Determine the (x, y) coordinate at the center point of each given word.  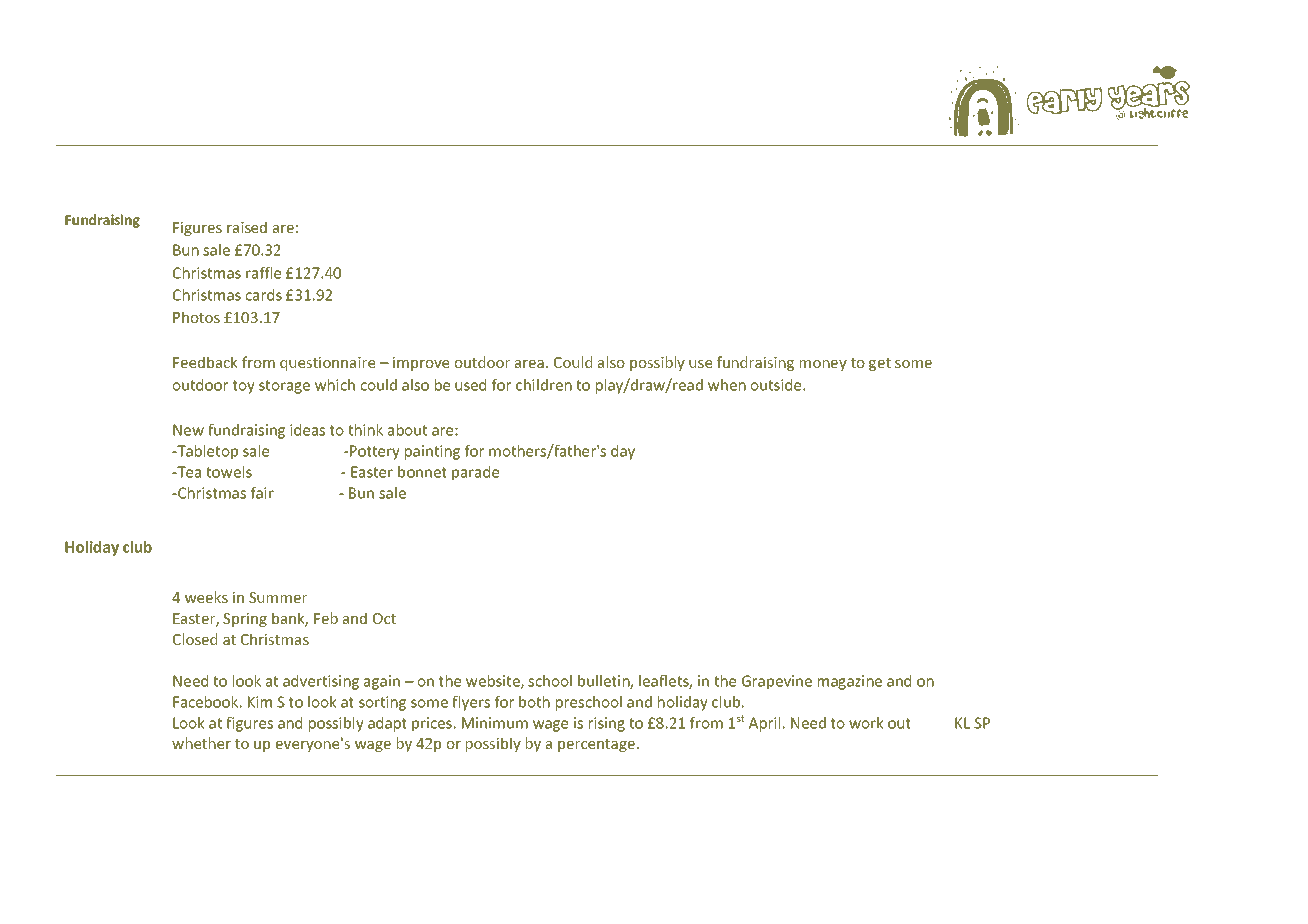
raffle (263, 273)
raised (247, 227)
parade (475, 473)
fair (262, 493)
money (823, 365)
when (727, 385)
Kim (260, 702)
